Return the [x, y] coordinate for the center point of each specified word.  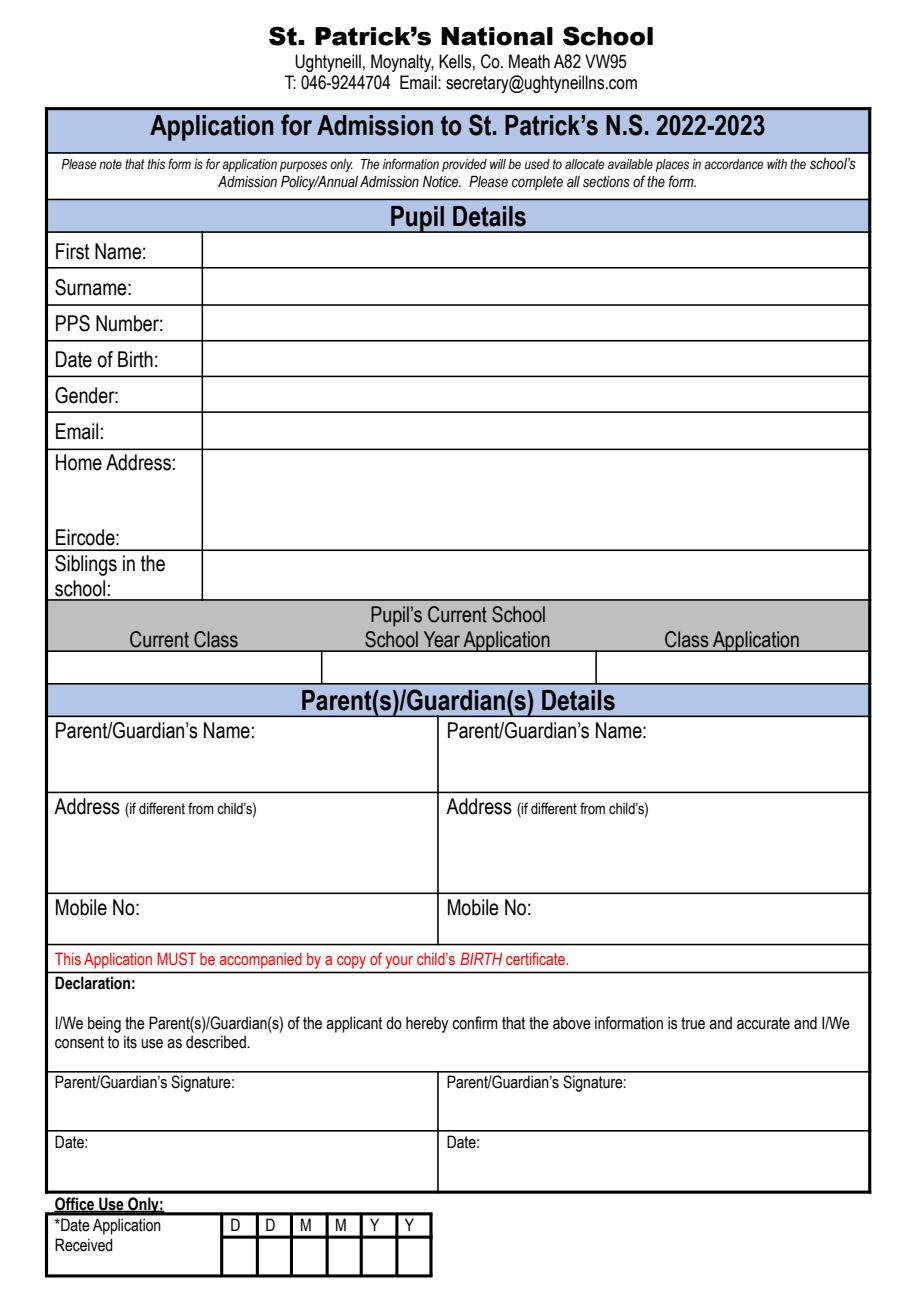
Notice [442, 182]
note [110, 164]
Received [84, 1245]
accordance [733, 164]
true [693, 1023]
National [497, 36]
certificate [536, 958]
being [104, 1024]
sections [606, 182]
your [399, 962]
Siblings [86, 565]
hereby [427, 1024]
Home [79, 462]
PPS [73, 323]
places [672, 165]
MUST [176, 958]
